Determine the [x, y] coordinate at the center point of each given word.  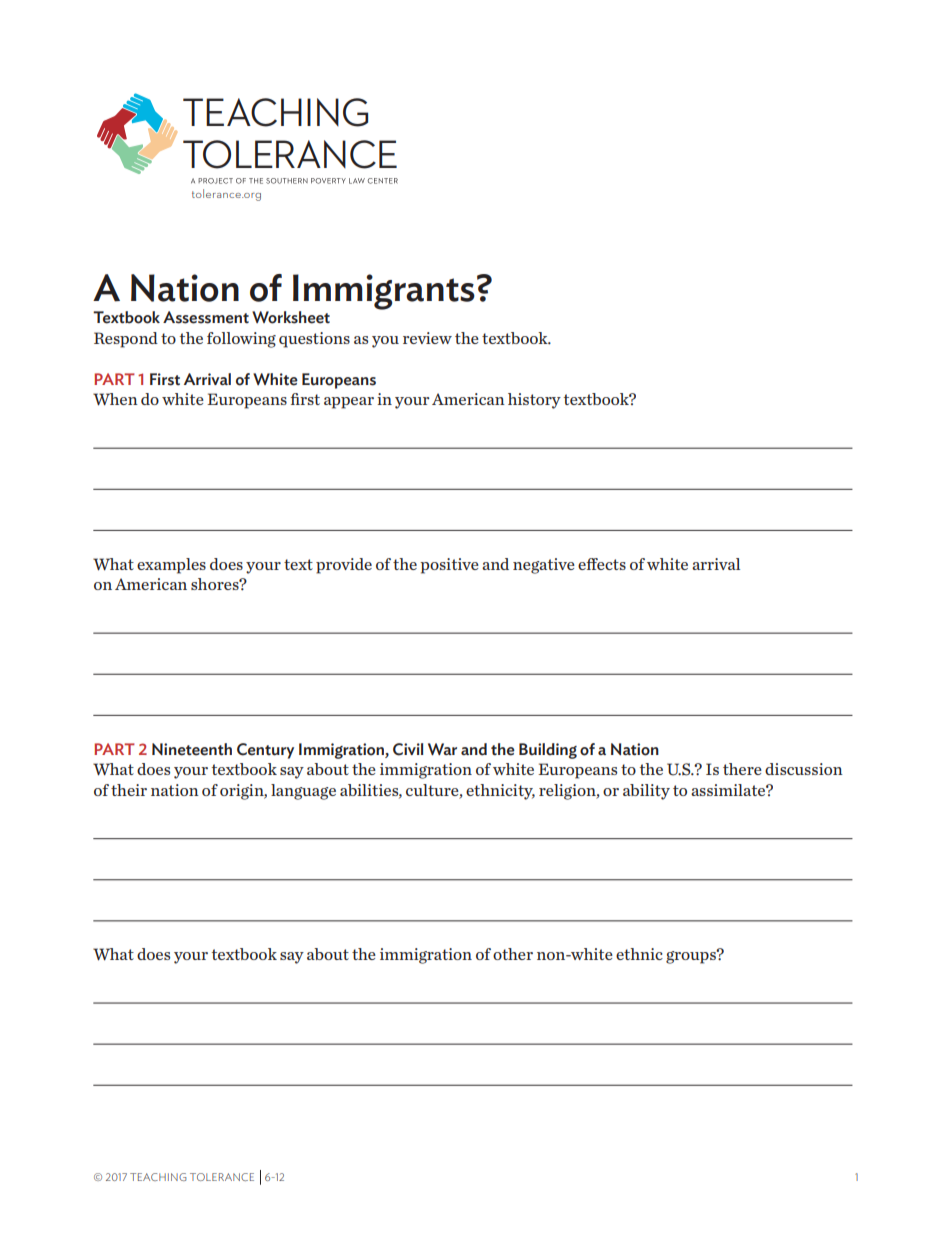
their [129, 790]
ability [646, 792]
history [534, 401]
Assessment [206, 317]
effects [602, 564]
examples [171, 566]
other [513, 954]
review [427, 338]
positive [449, 566]
